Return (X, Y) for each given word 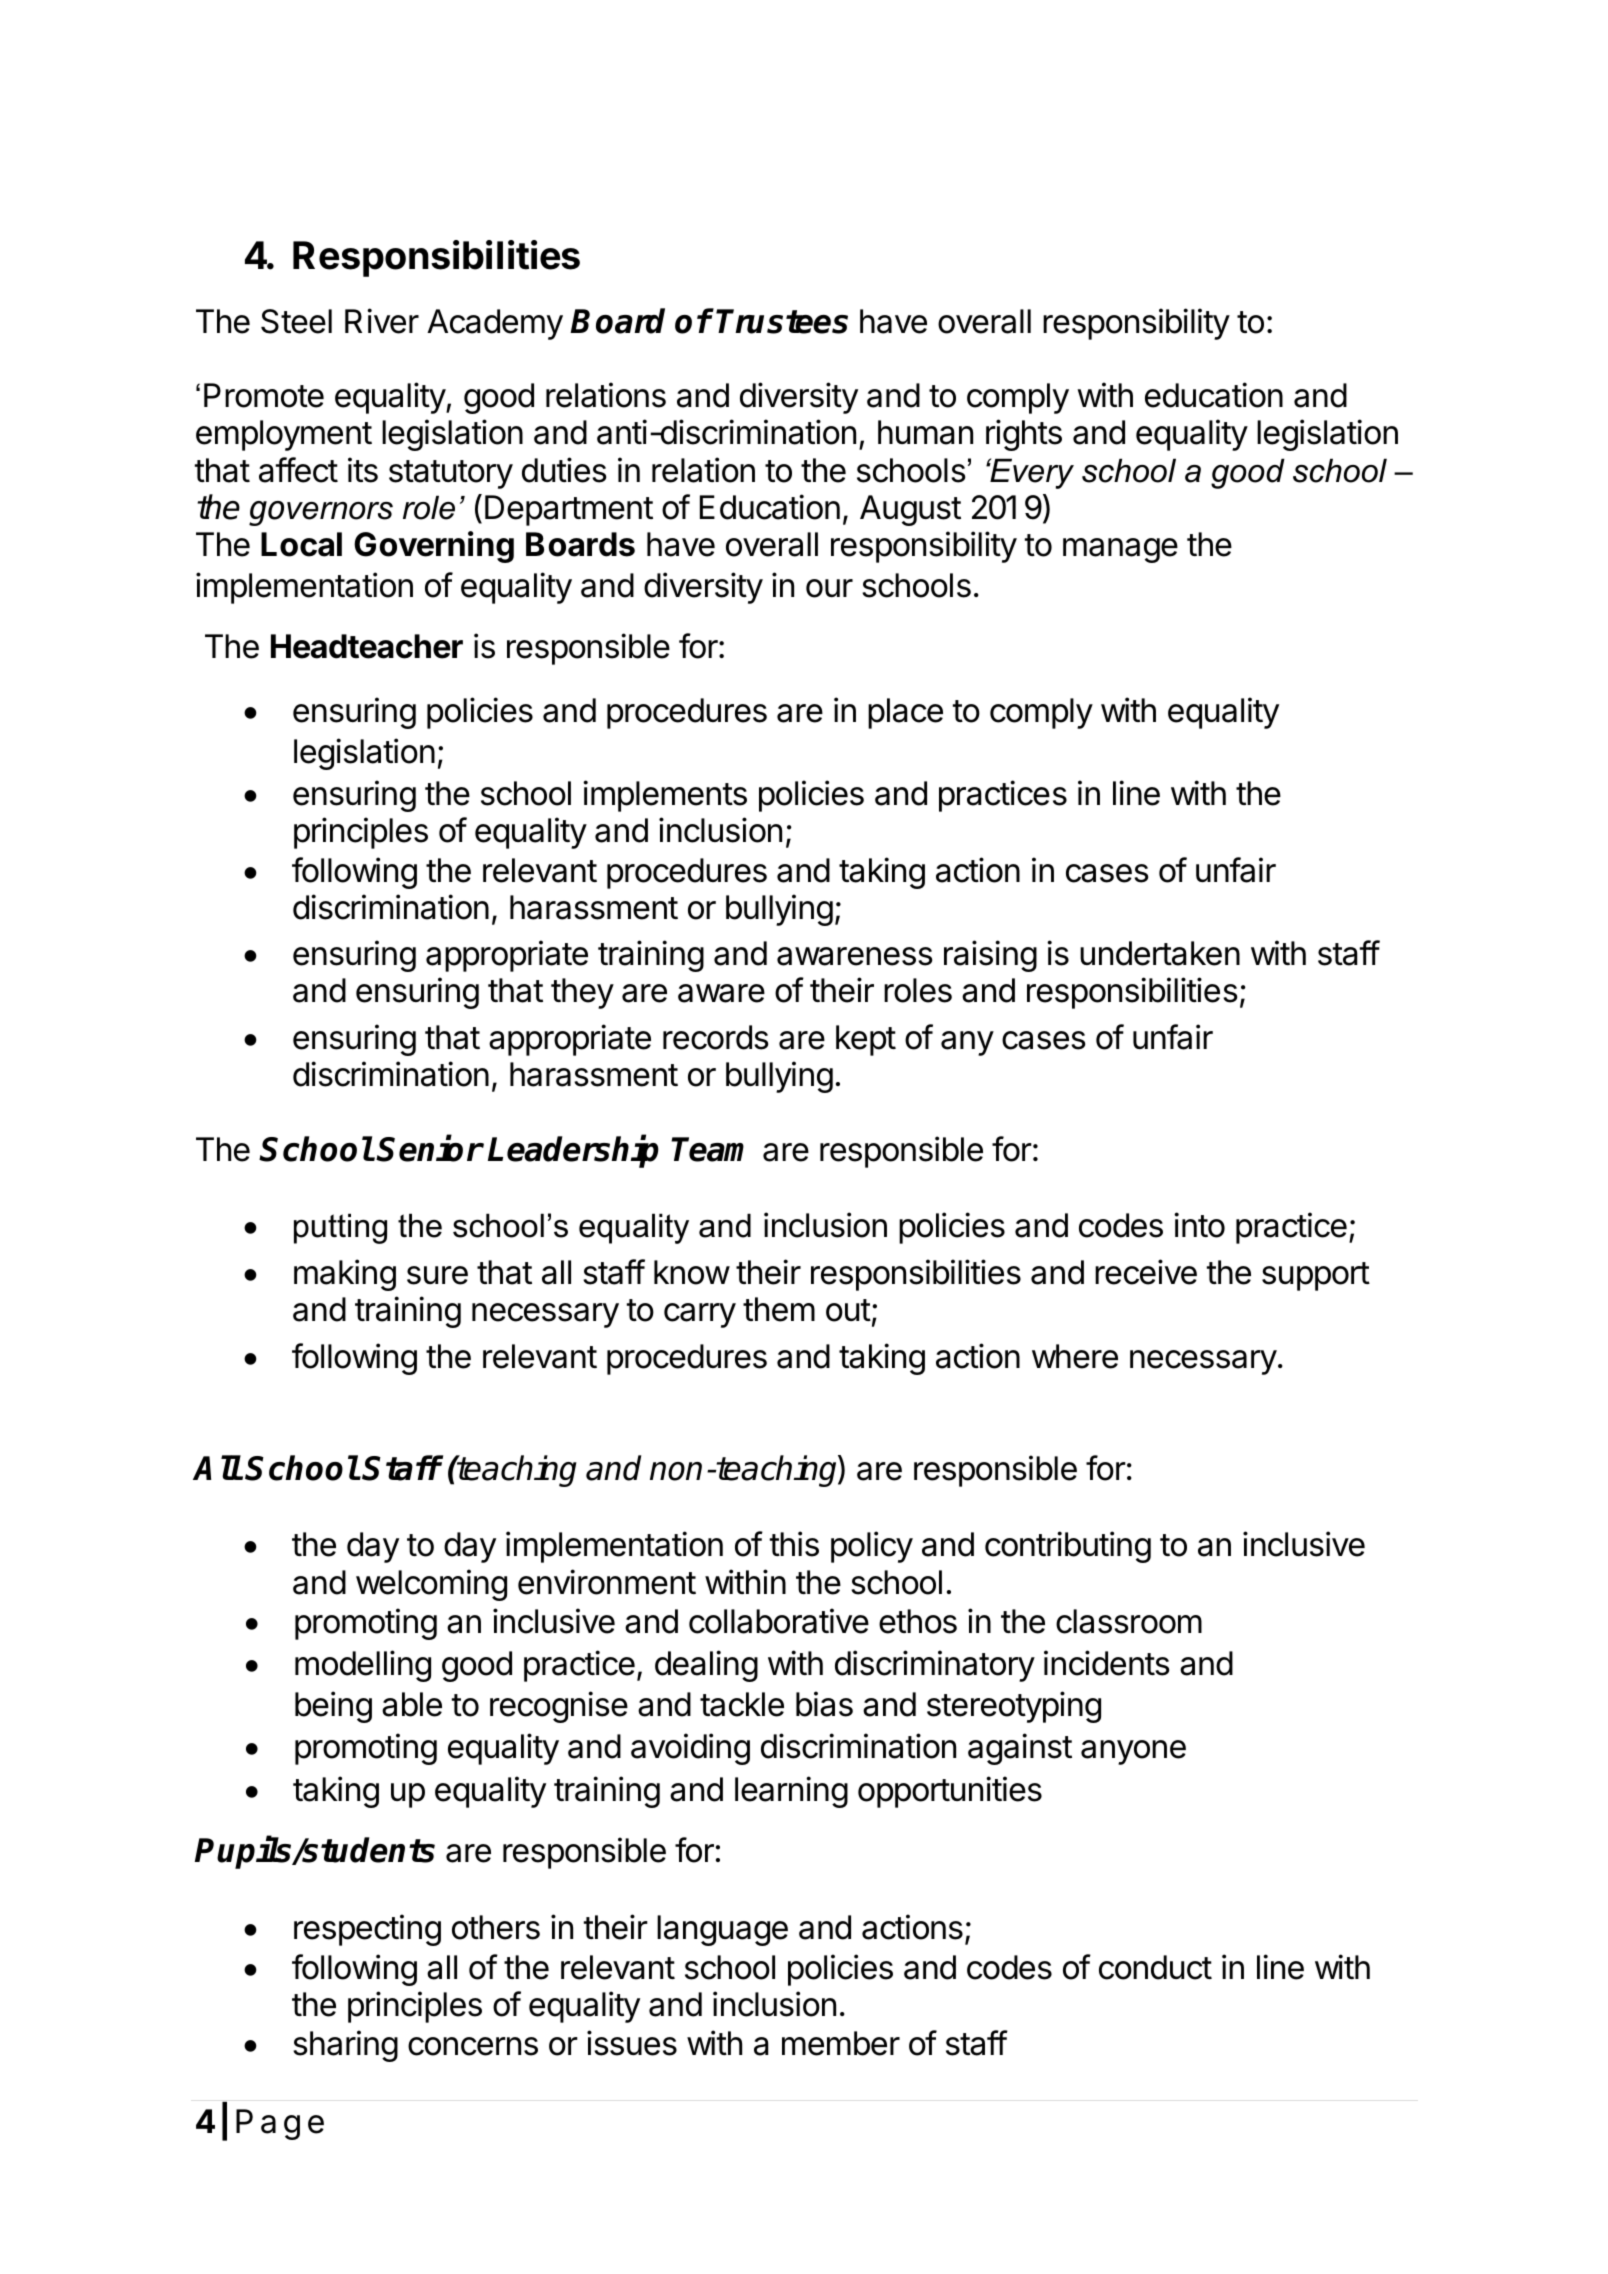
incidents (1107, 1663)
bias (824, 1704)
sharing (345, 2046)
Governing (434, 547)
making (345, 1275)
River (382, 321)
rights (1024, 435)
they (582, 993)
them (779, 1309)
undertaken (1160, 953)
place (905, 713)
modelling (363, 1666)
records (716, 1037)
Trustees (782, 321)
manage (1120, 550)
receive (1146, 1272)
